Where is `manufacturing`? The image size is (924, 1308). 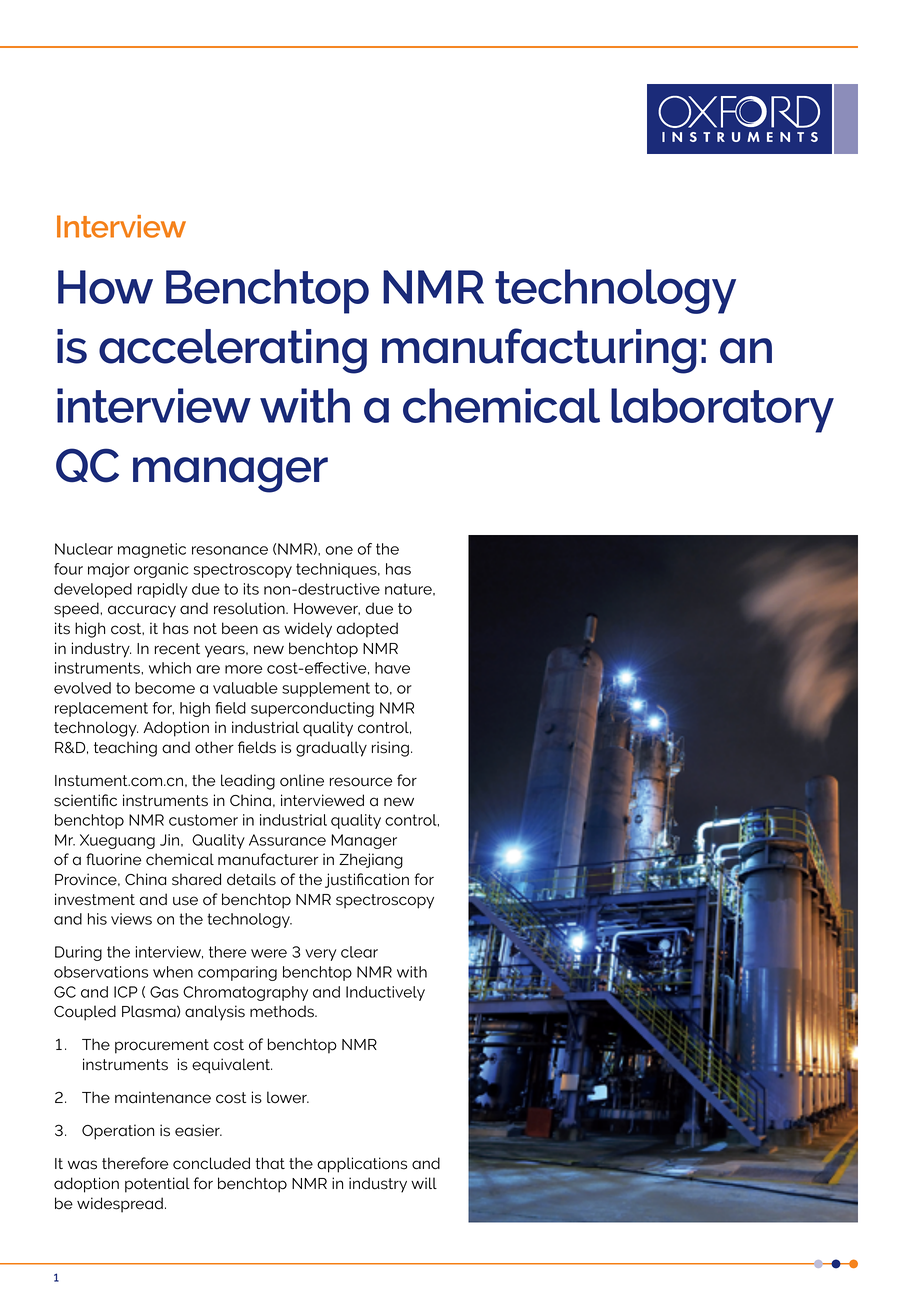
manufacturing is located at coordinates (539, 351).
